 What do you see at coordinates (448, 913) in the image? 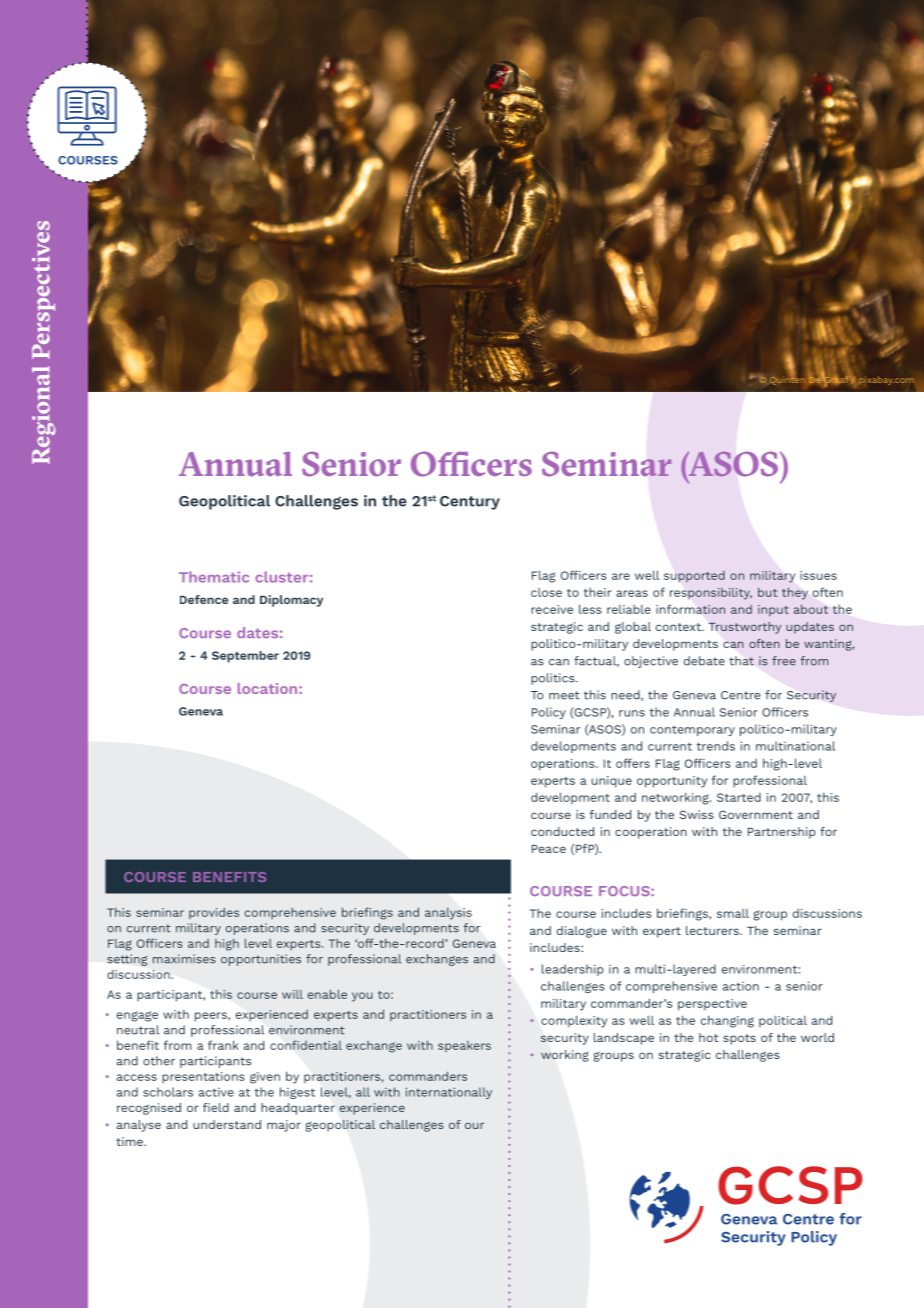
I see `analysis` at bounding box center [448, 913].
